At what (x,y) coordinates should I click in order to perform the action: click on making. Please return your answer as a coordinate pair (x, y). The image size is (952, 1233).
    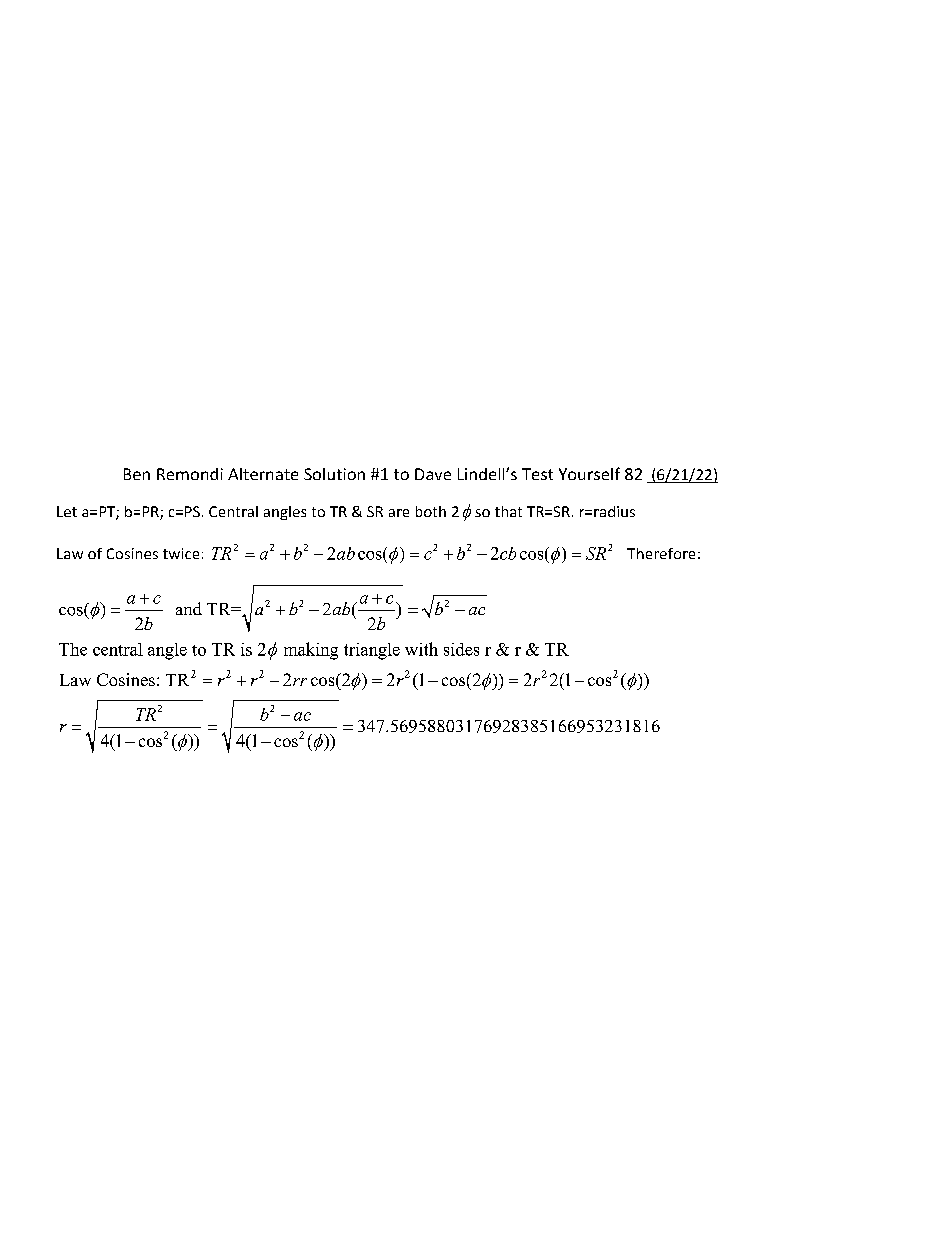
    Looking at the image, I should click on (311, 651).
